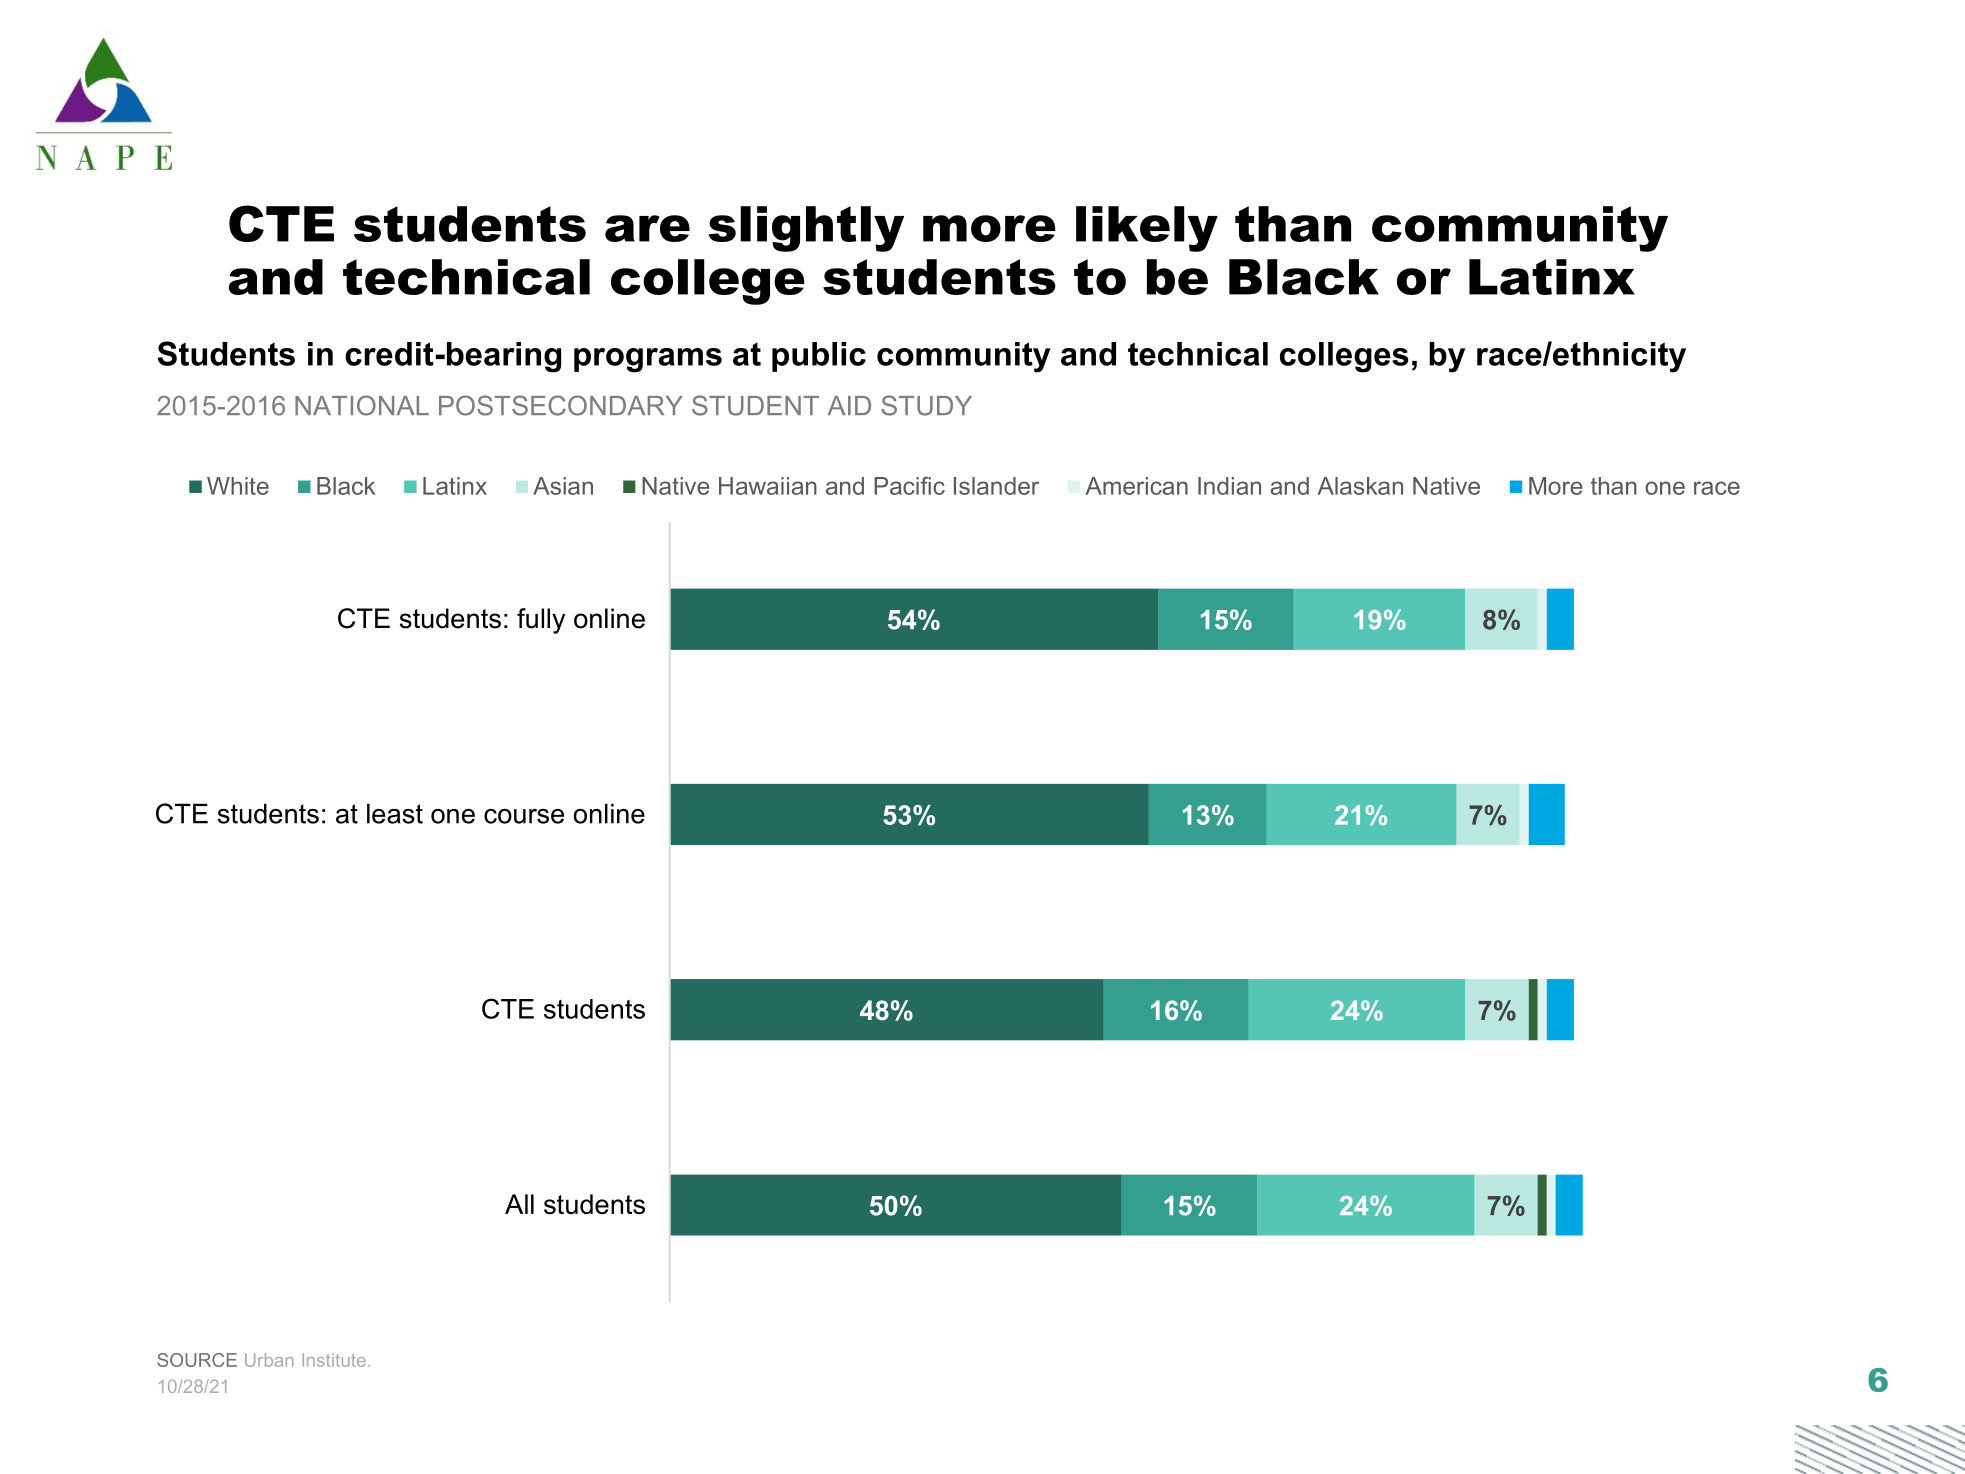  I want to click on fully, so click(541, 621).
